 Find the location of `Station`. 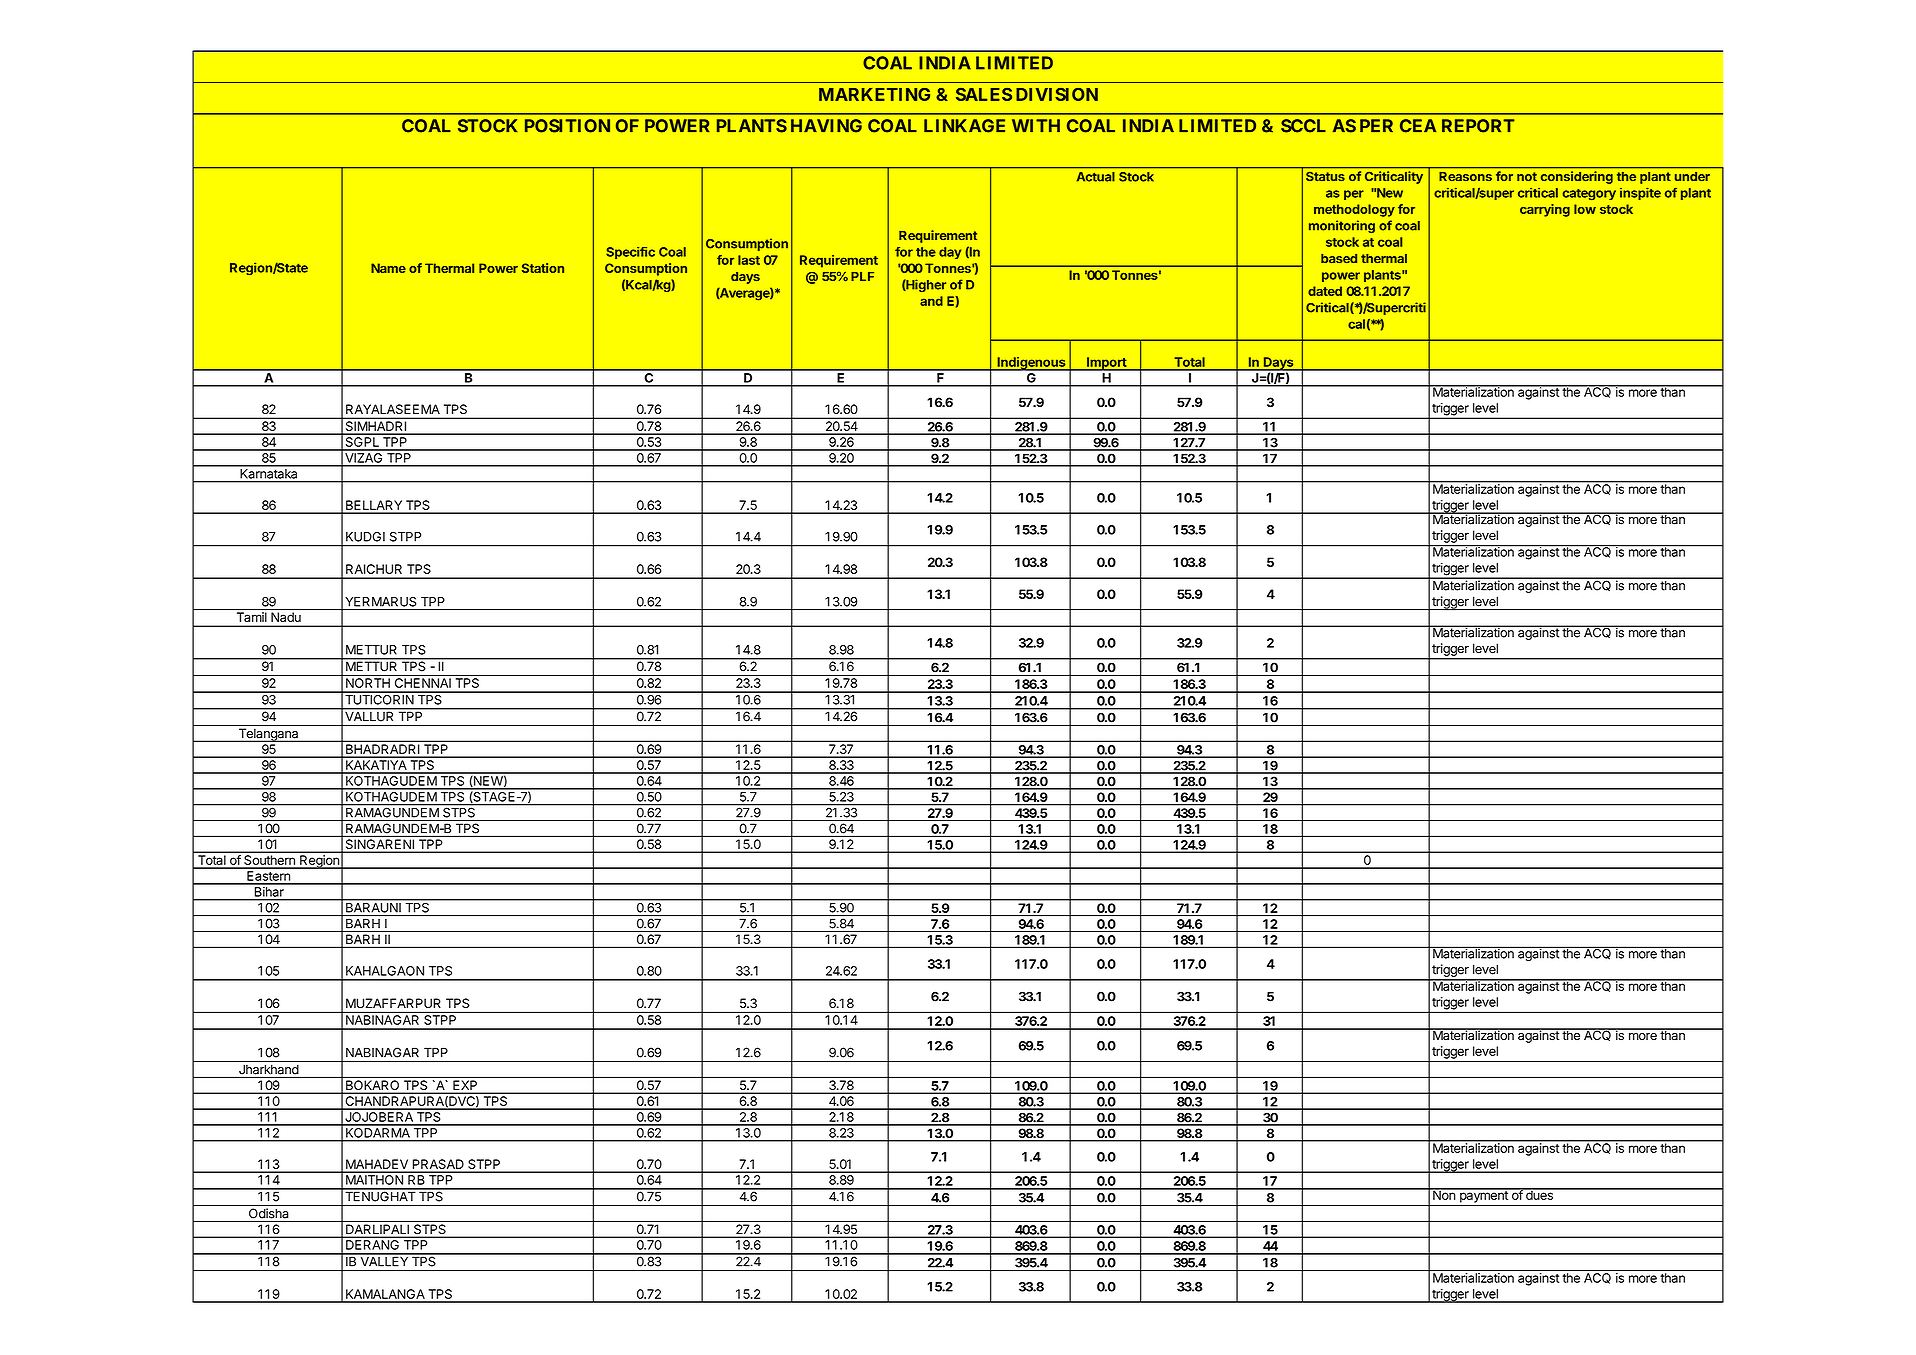

Station is located at coordinates (543, 268).
